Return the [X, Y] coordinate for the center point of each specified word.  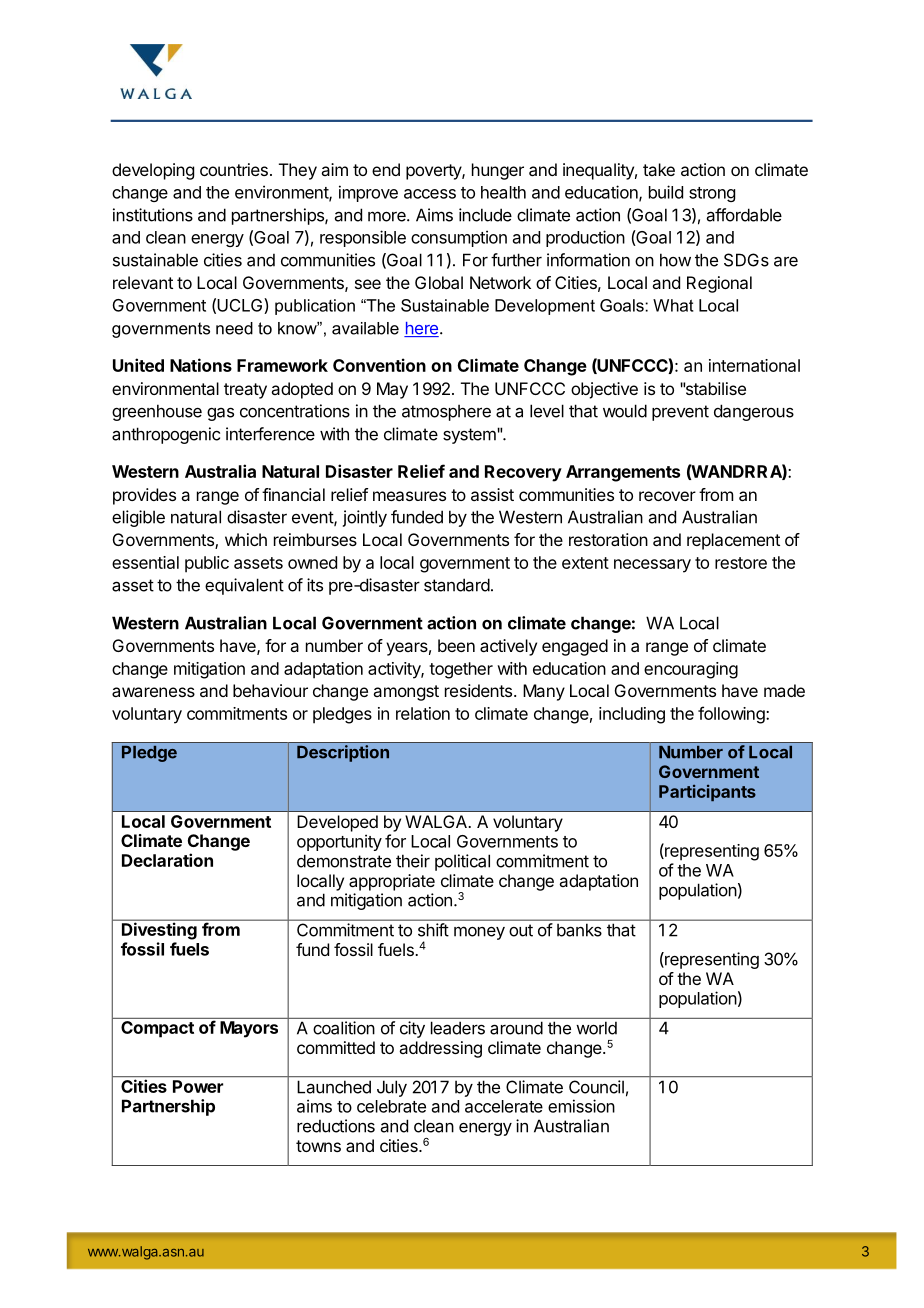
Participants [707, 793]
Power [198, 1086]
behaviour [270, 690]
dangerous [754, 412]
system [470, 436]
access [430, 194]
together [461, 670]
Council [596, 1087]
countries [234, 169]
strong [712, 194]
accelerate [504, 1106]
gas [220, 414]
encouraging [691, 670]
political [462, 862]
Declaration [167, 860]
